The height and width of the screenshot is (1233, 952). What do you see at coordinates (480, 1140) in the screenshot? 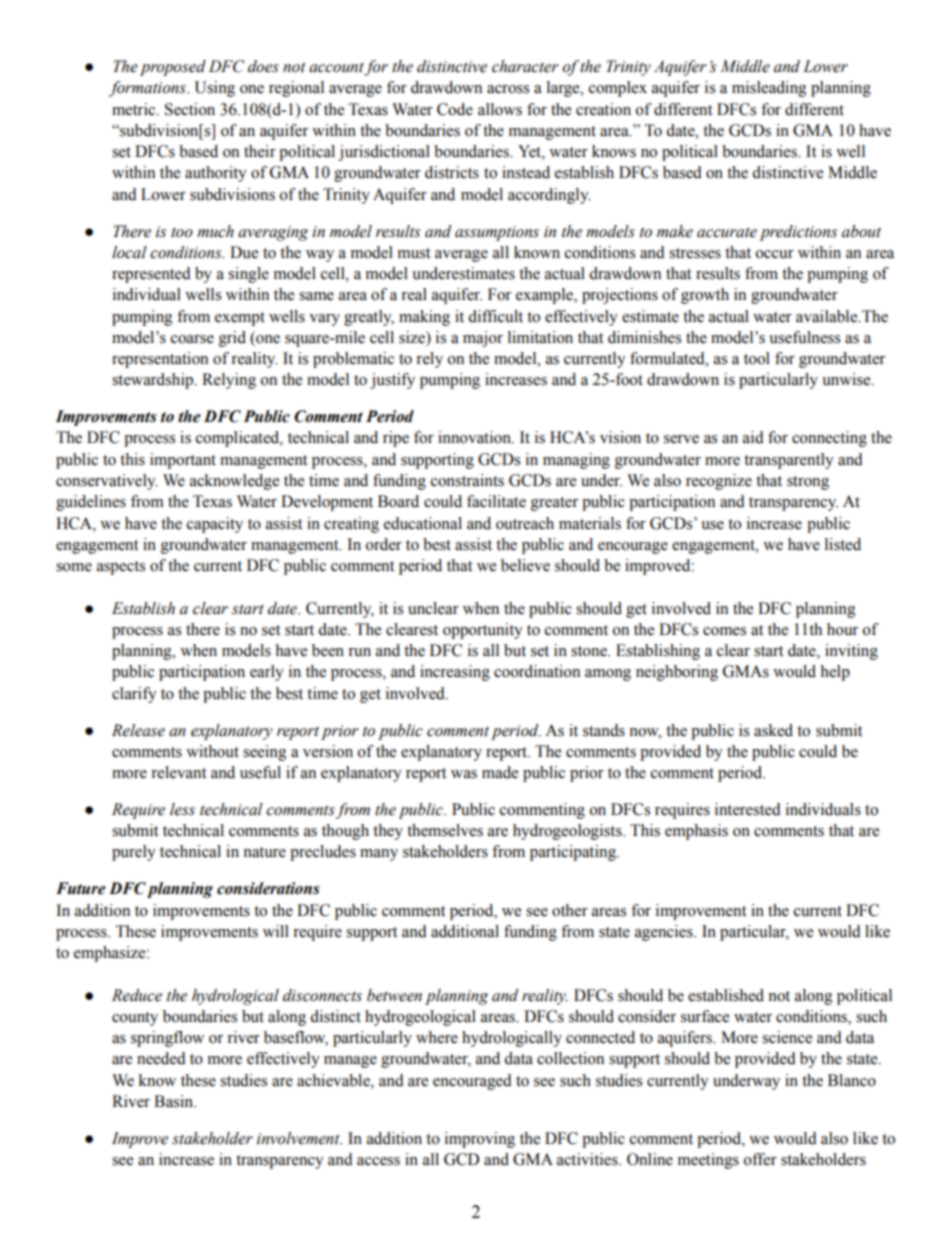
I see `improving` at bounding box center [480, 1140].
